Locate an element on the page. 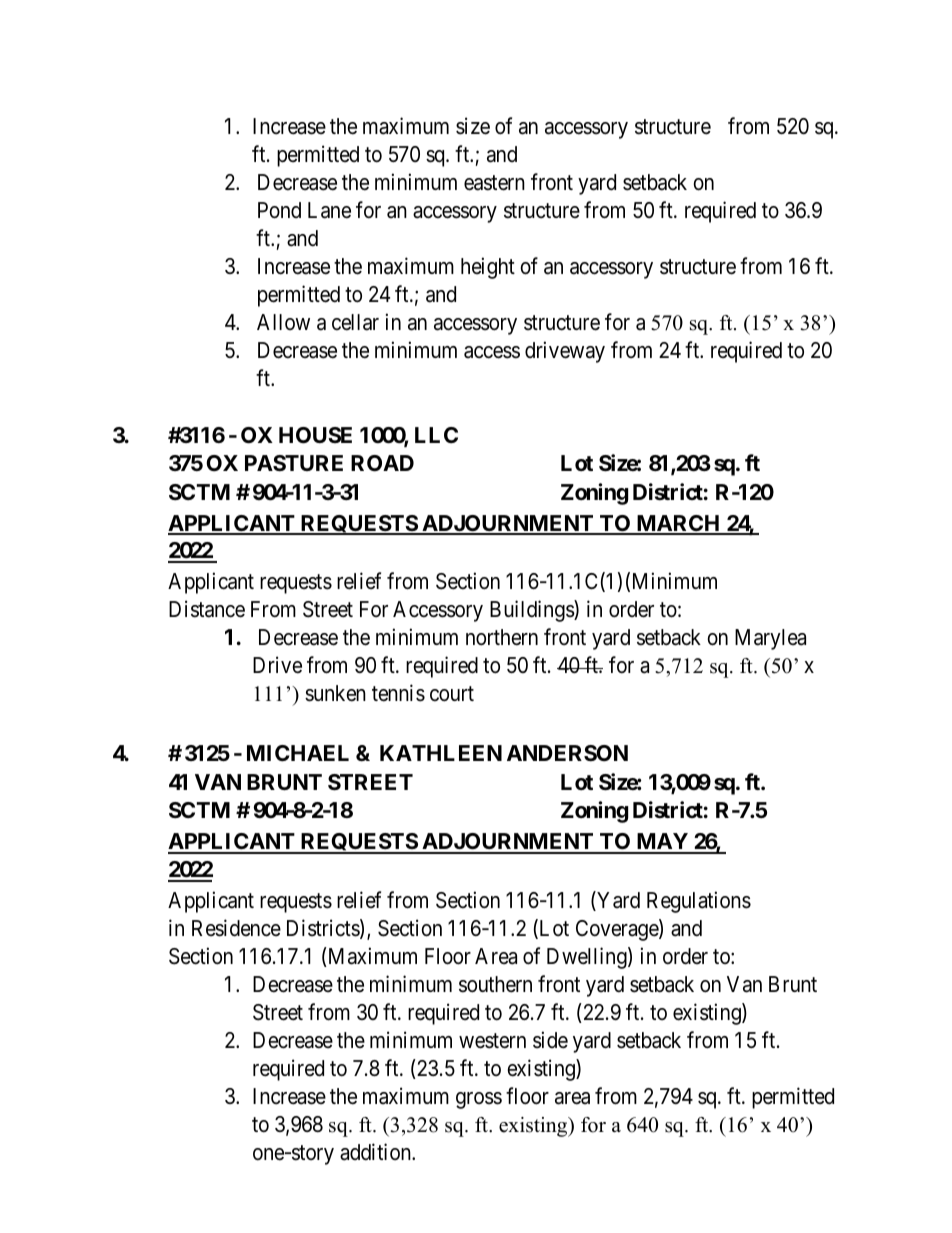 The width and height of the page is (952, 1233). MICHAEL is located at coordinates (298, 753).
